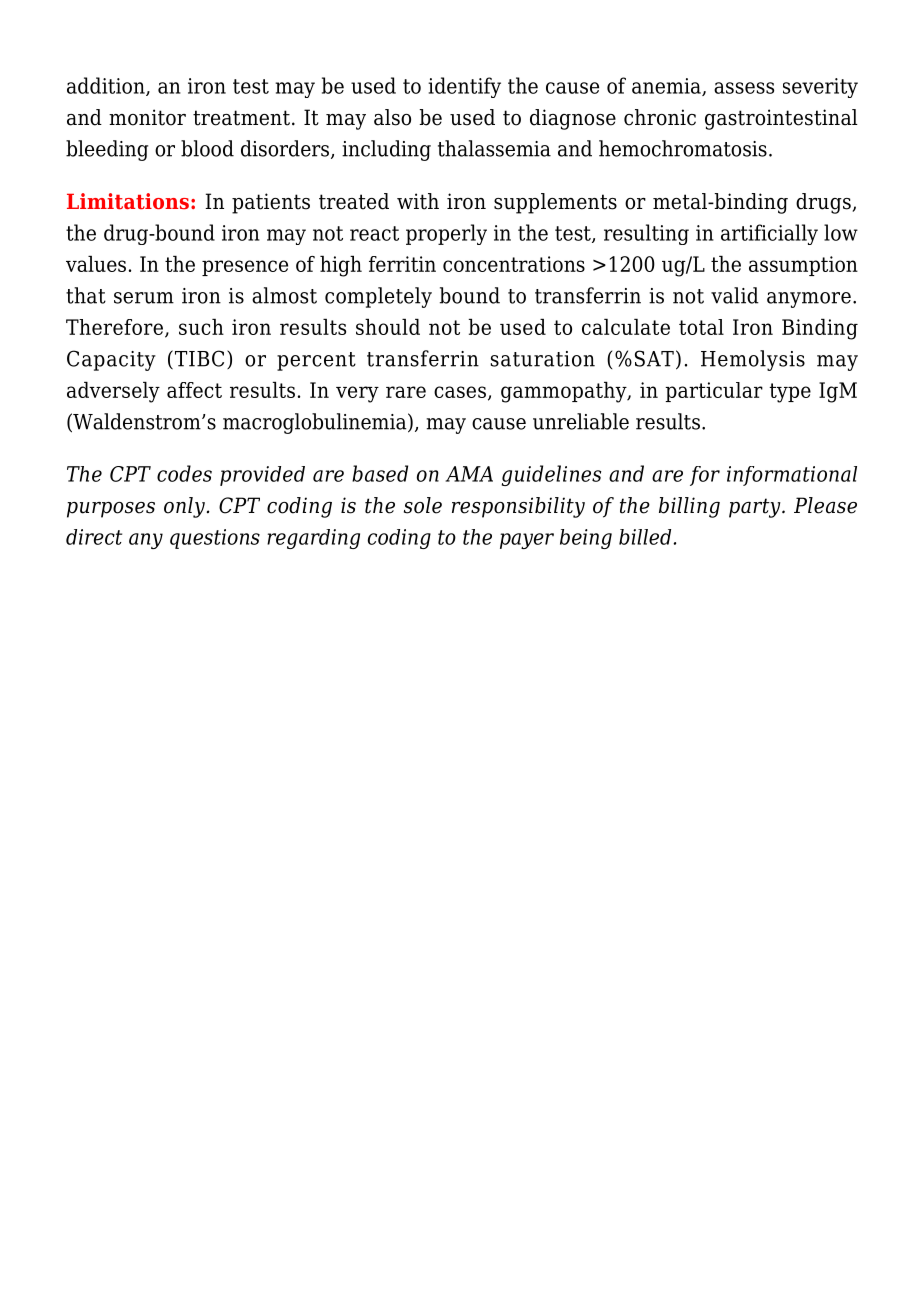 This document has height=1308, width=924. What do you see at coordinates (215, 539) in the document?
I see `questions` at bounding box center [215, 539].
